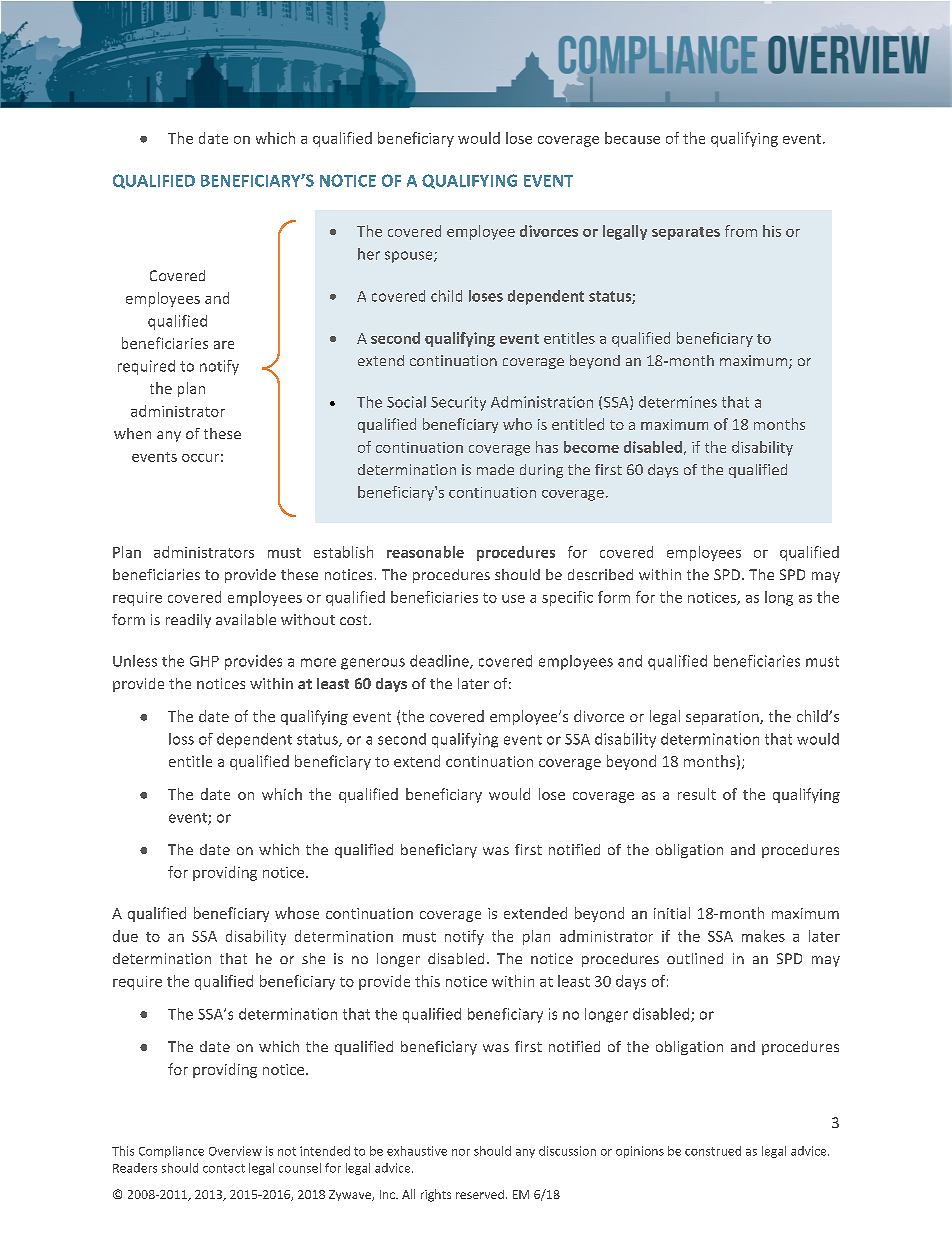 The image size is (952, 1233). I want to click on because, so click(632, 138).
